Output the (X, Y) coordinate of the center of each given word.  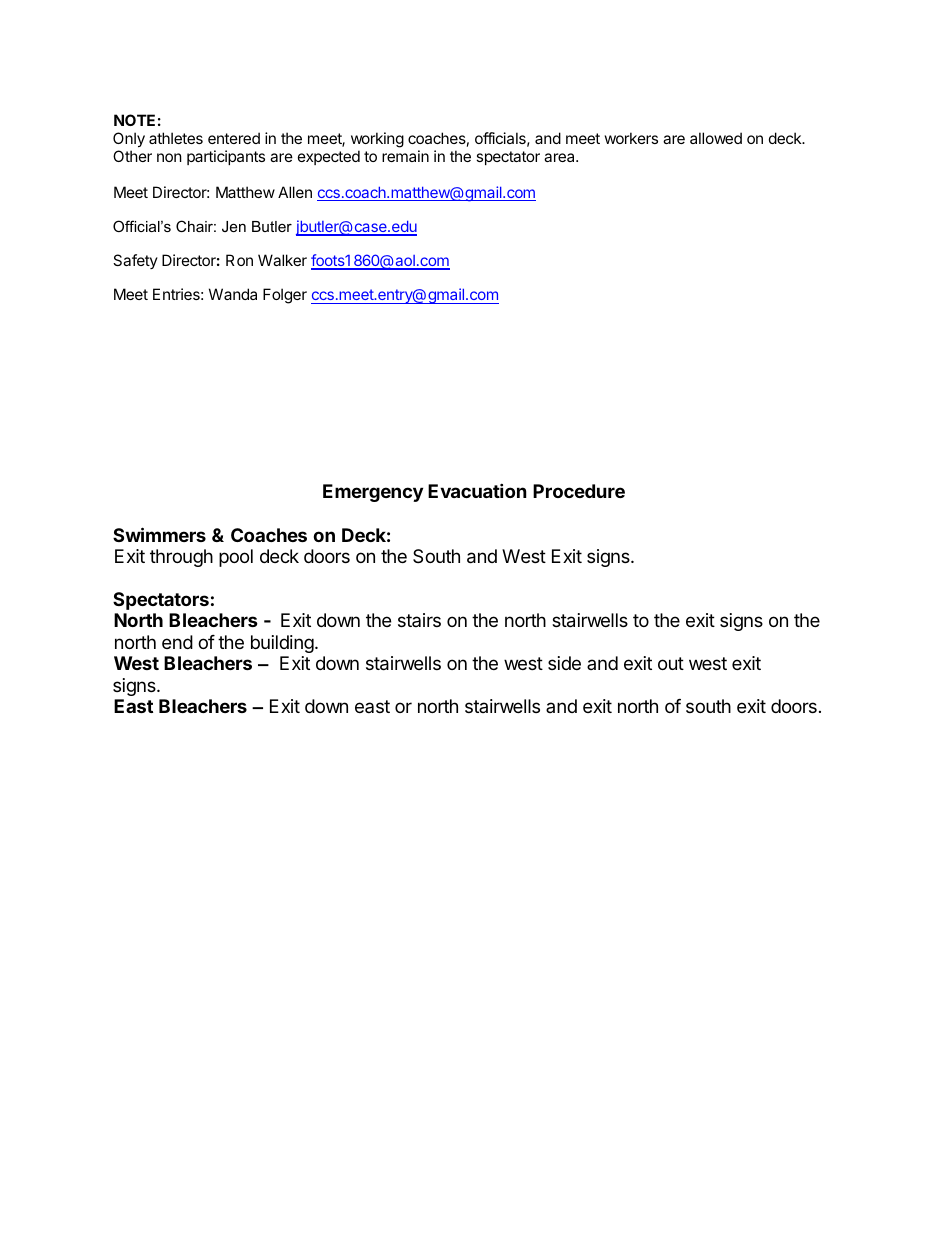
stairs (419, 620)
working (377, 140)
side (564, 663)
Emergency (373, 493)
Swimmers (159, 534)
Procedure (579, 491)
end (177, 642)
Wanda (233, 294)
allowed (716, 138)
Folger (285, 296)
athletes (176, 138)
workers (631, 138)
